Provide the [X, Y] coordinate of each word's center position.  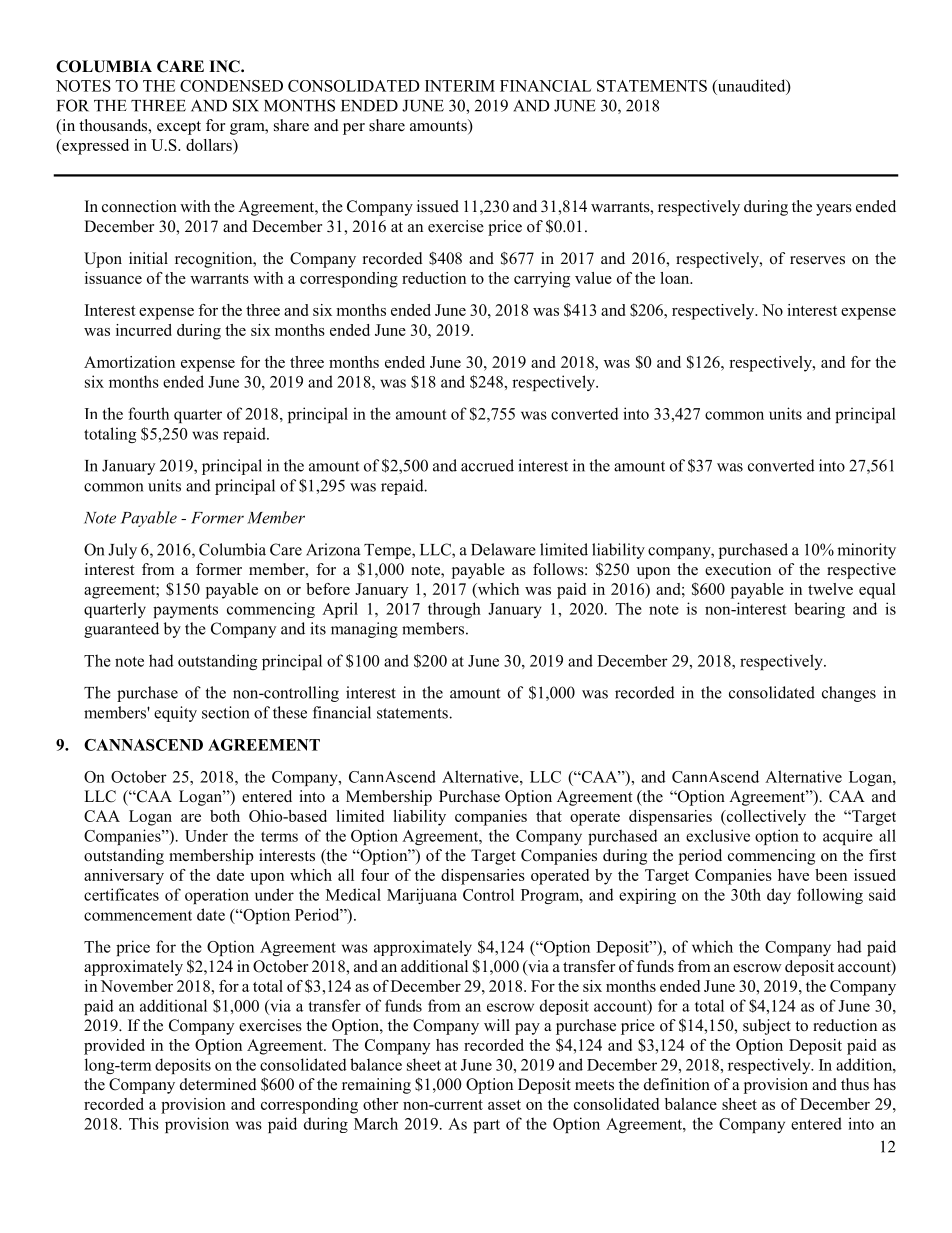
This [144, 1123]
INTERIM [460, 86]
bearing [819, 610]
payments [185, 611]
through [454, 610]
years [834, 210]
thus [855, 1084]
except [179, 128]
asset [504, 1105]
